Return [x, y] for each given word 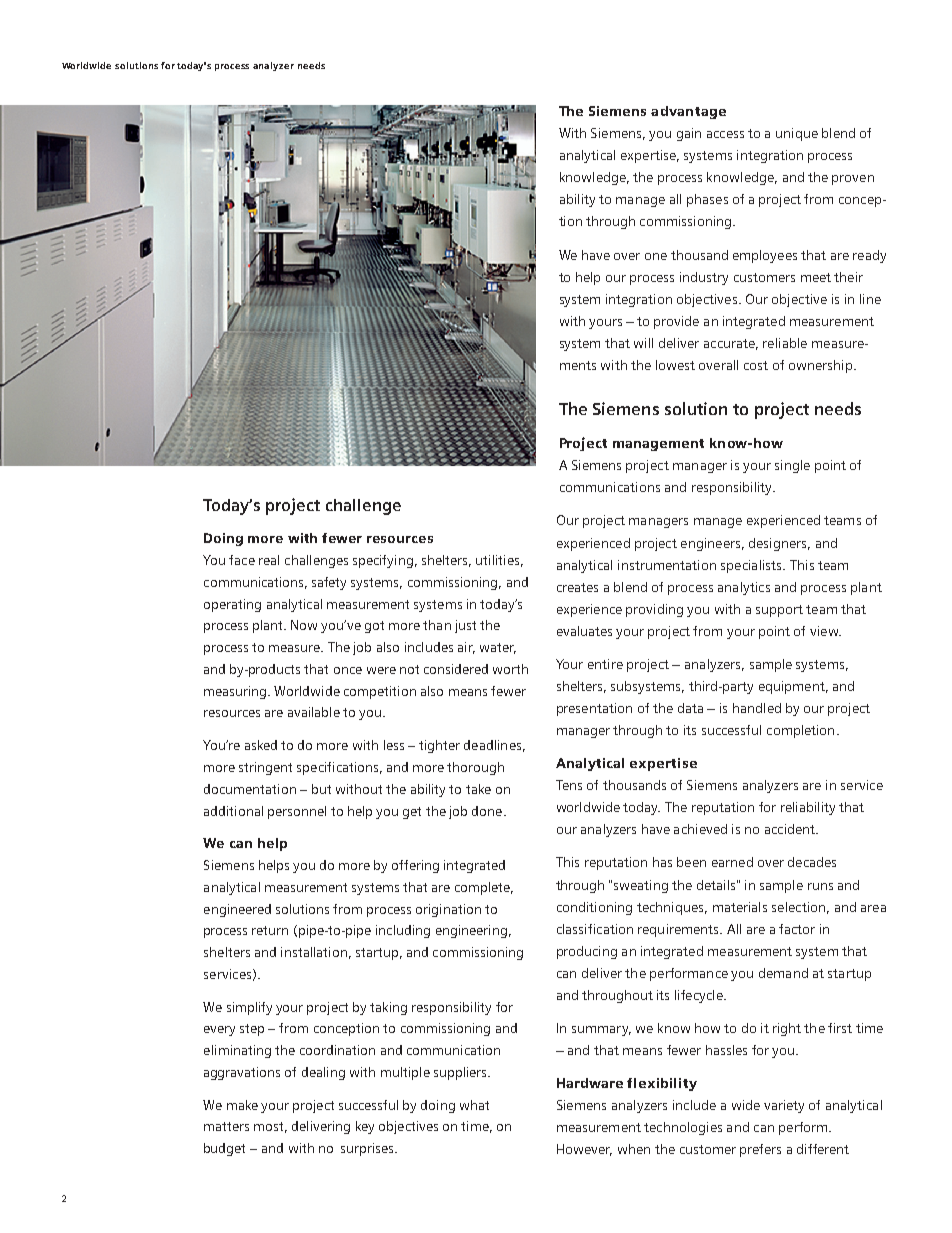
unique [797, 134]
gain [689, 134]
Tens [569, 785]
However [584, 1150]
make [242, 1105]
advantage [688, 112]
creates [577, 587]
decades [812, 862]
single [792, 466]
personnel [297, 812]
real [269, 560]
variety [784, 1106]
